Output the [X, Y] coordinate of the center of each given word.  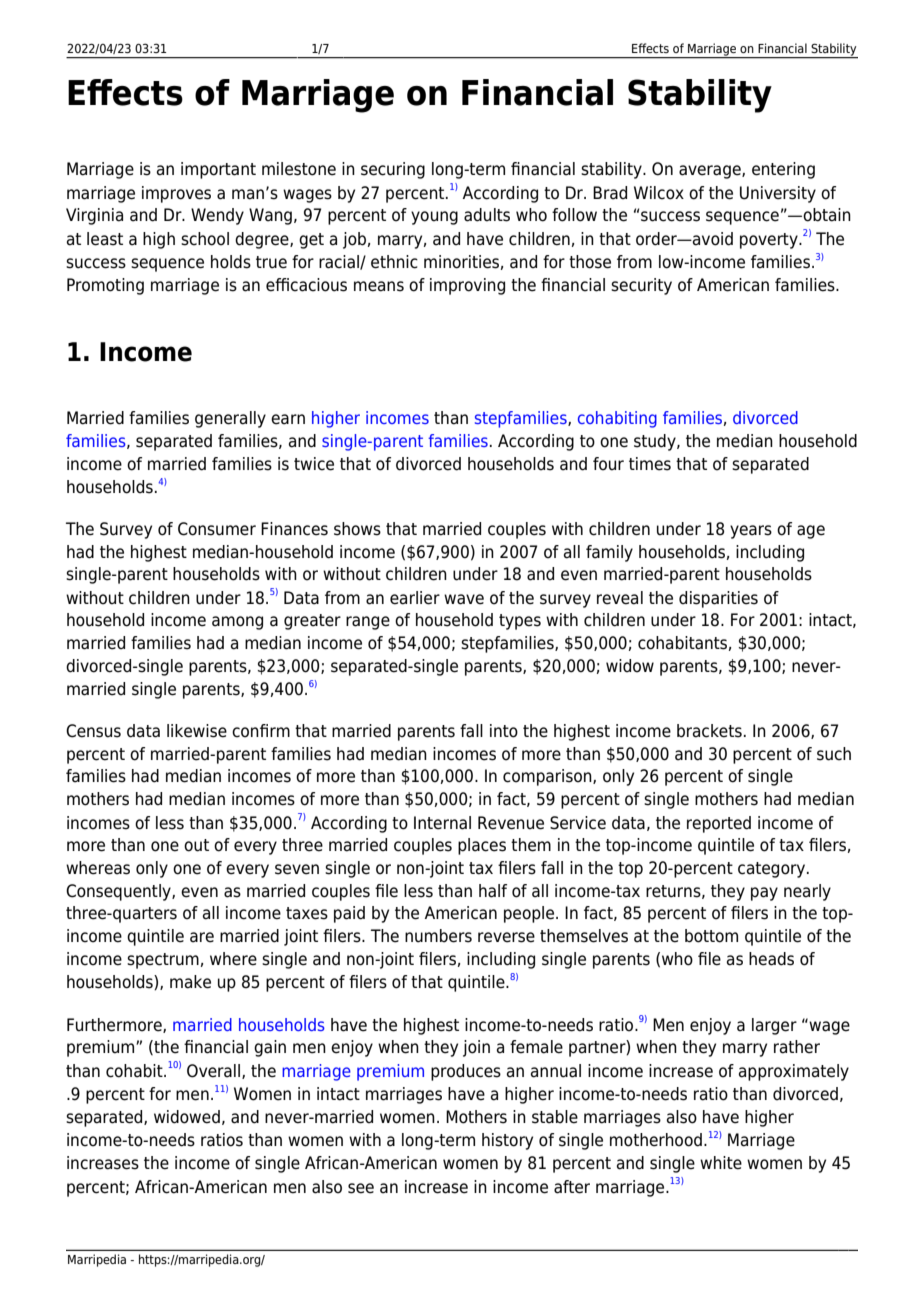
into [504, 731]
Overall [215, 1071]
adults [487, 215]
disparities [718, 599]
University [778, 194]
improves [176, 194]
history [507, 1141]
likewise [197, 731]
